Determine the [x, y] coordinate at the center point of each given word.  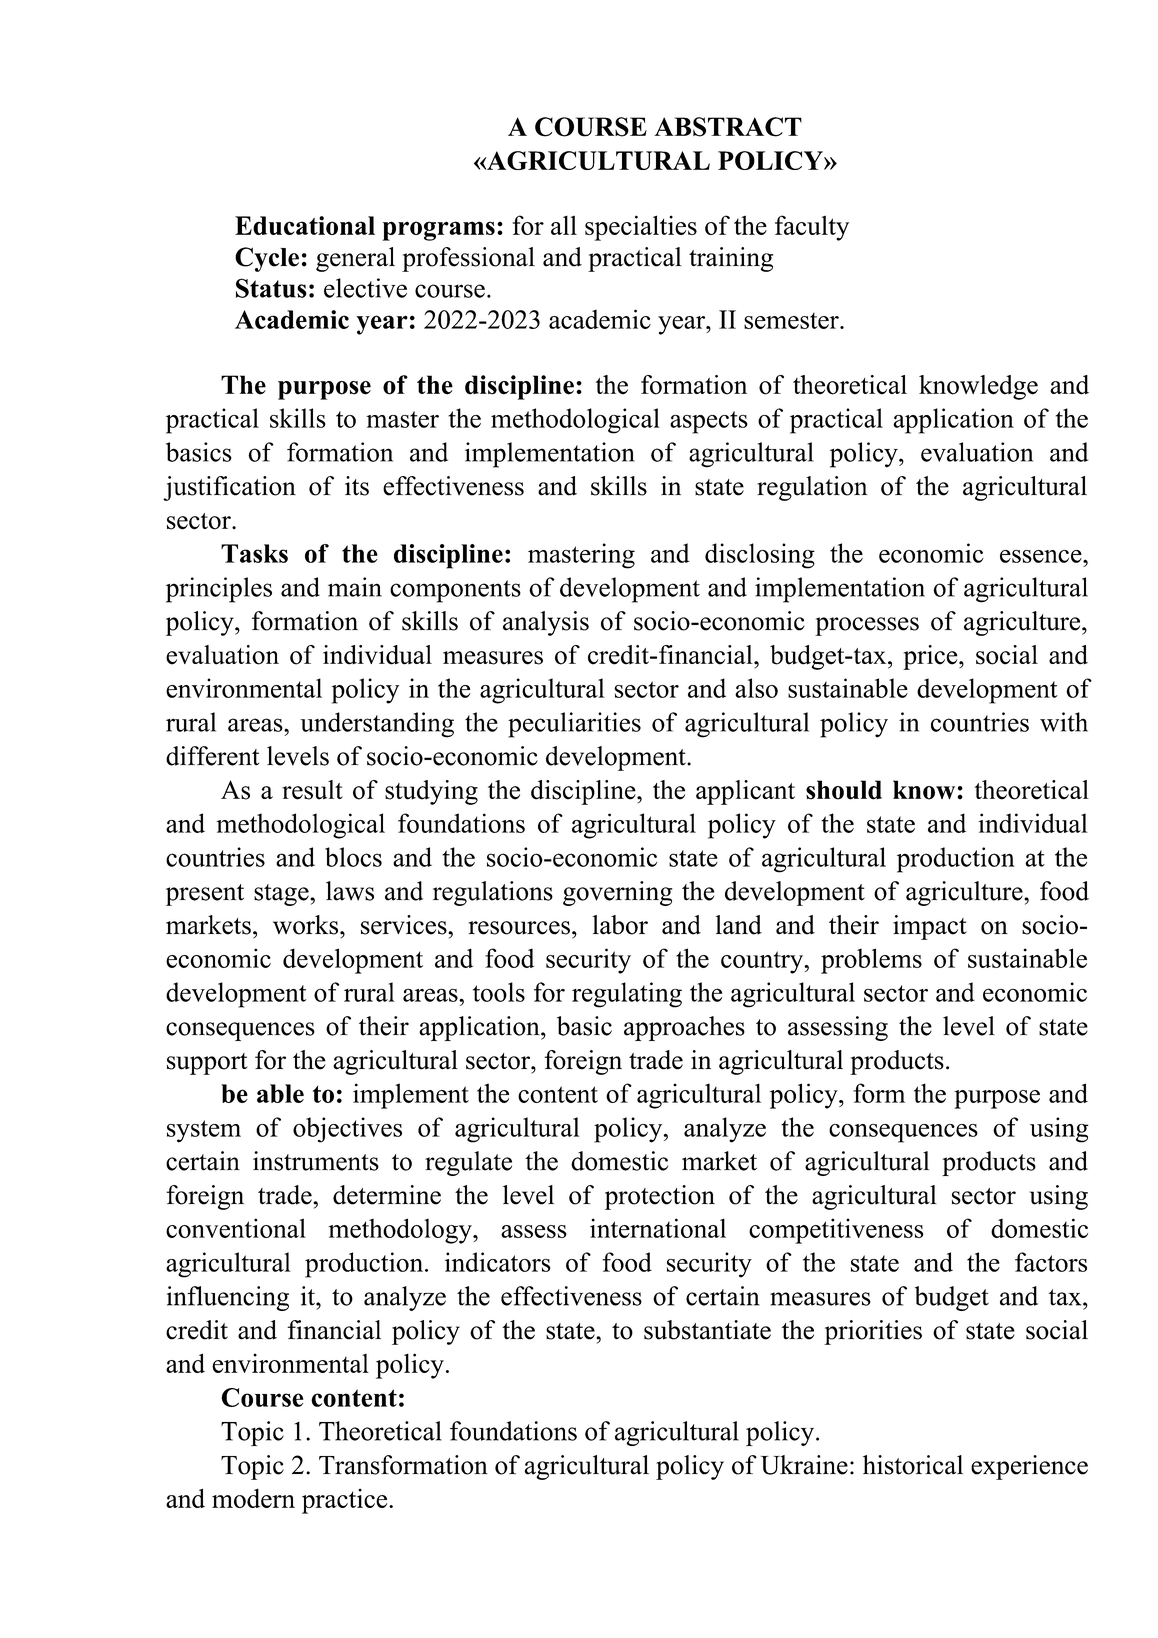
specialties [641, 228]
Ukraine [804, 1465]
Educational [305, 225]
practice [346, 1501]
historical [913, 1465]
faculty [812, 228]
